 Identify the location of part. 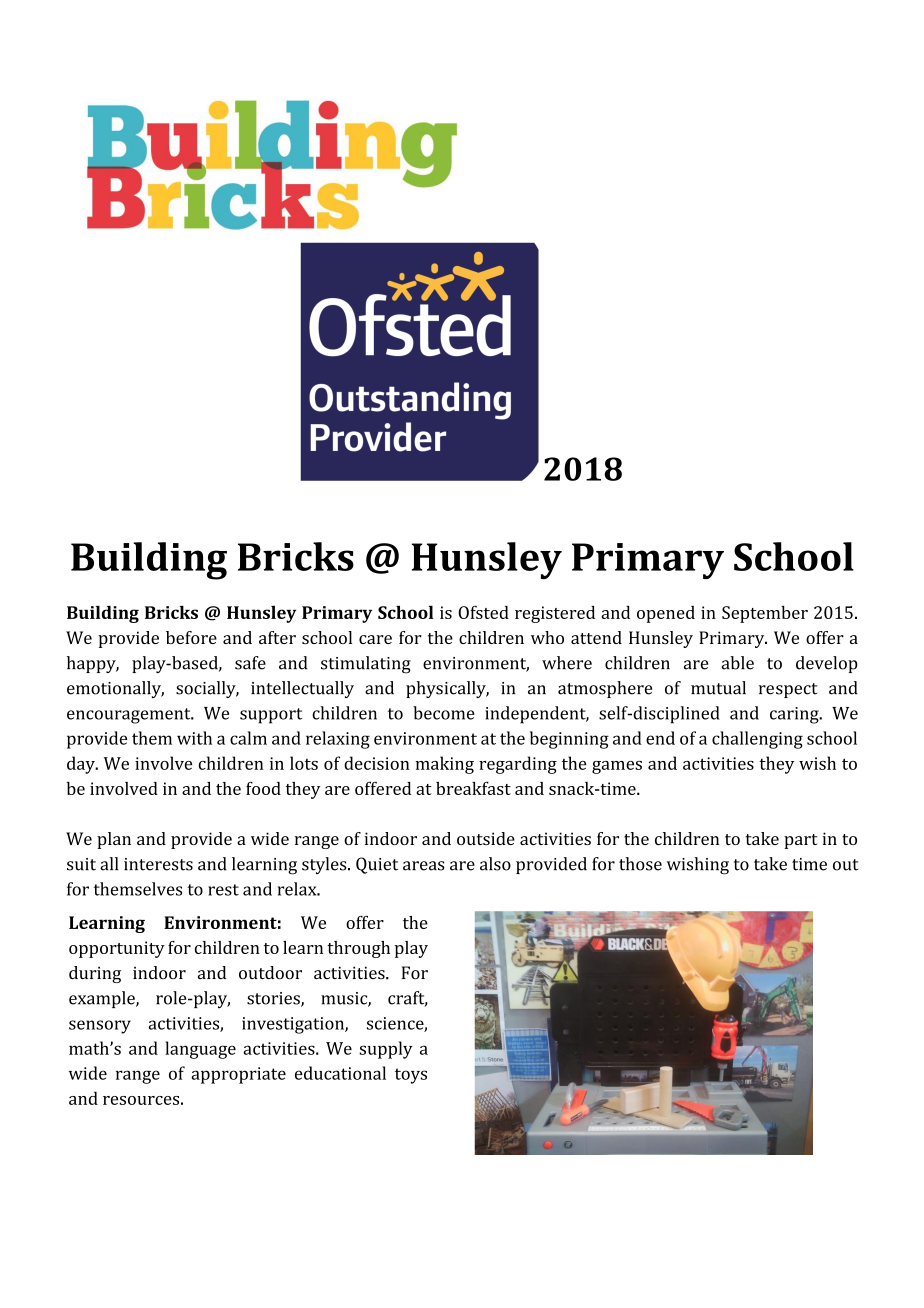
(800, 841).
